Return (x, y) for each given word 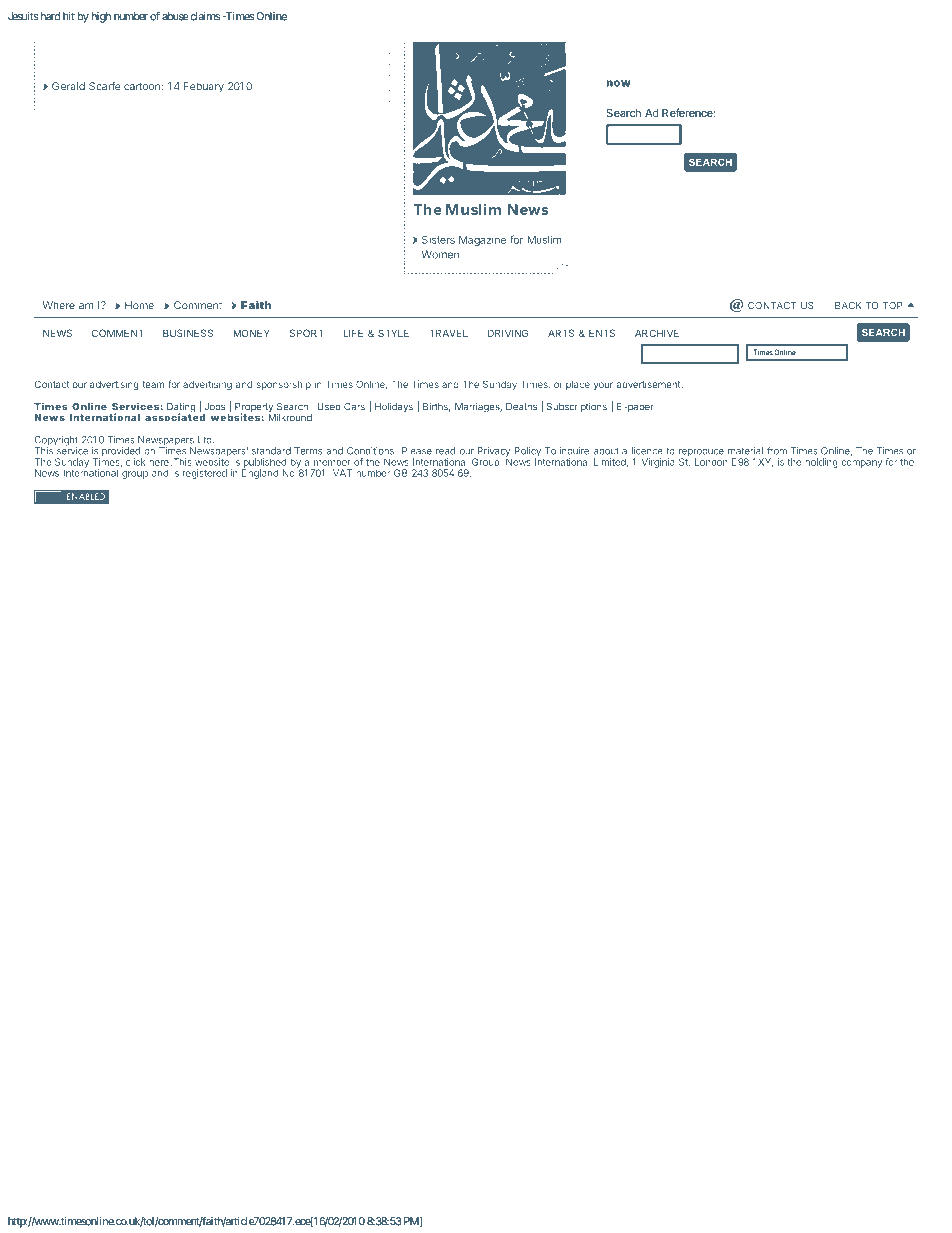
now (618, 83)
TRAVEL (449, 333)
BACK (848, 305)
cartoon (142, 87)
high (101, 17)
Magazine (482, 240)
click (135, 462)
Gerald (68, 86)
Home (139, 305)
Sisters (438, 239)
